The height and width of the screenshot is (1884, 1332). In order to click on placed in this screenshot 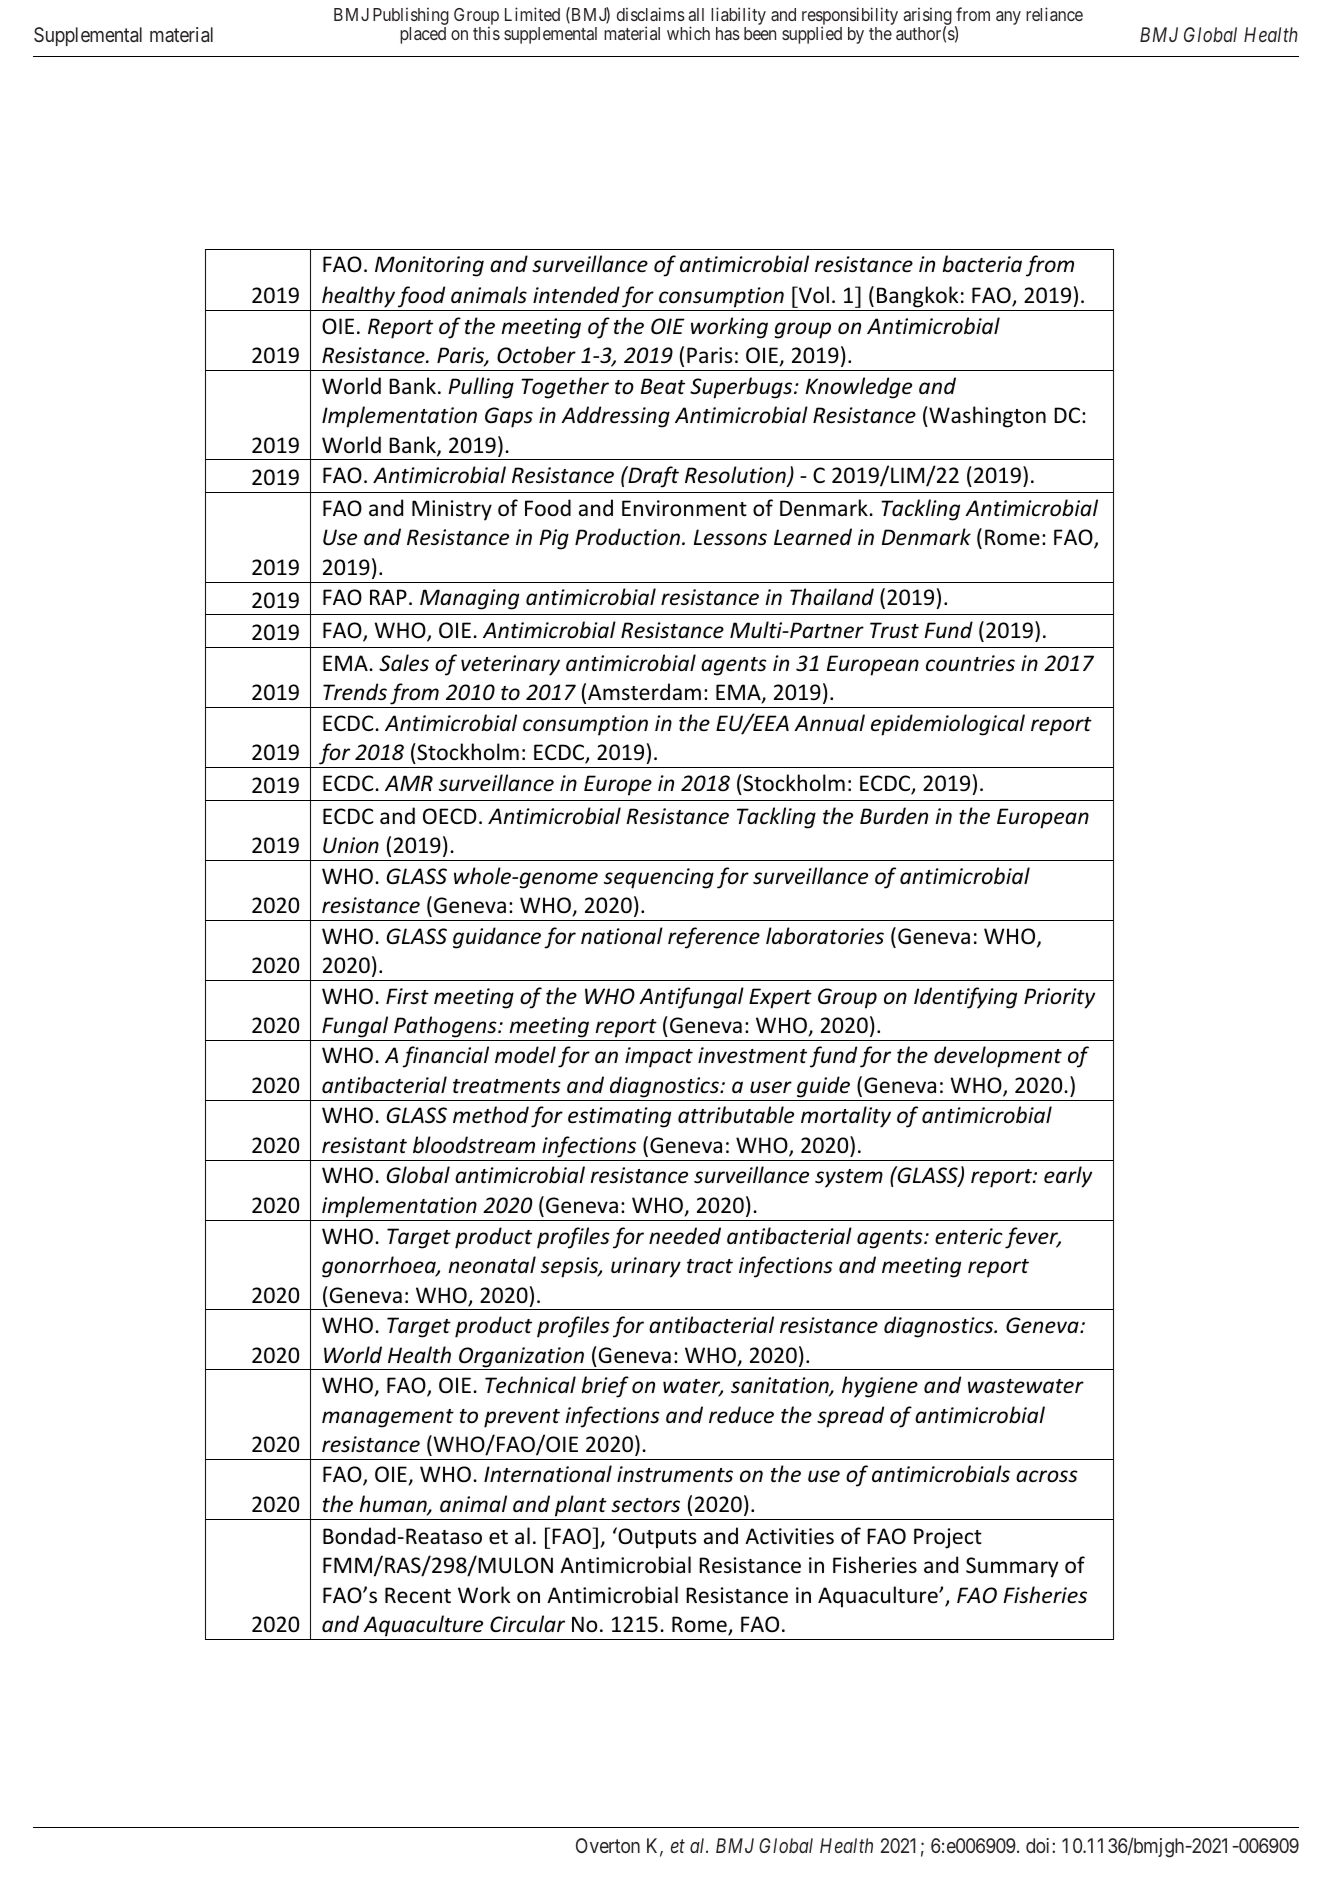, I will do `click(423, 35)`.
